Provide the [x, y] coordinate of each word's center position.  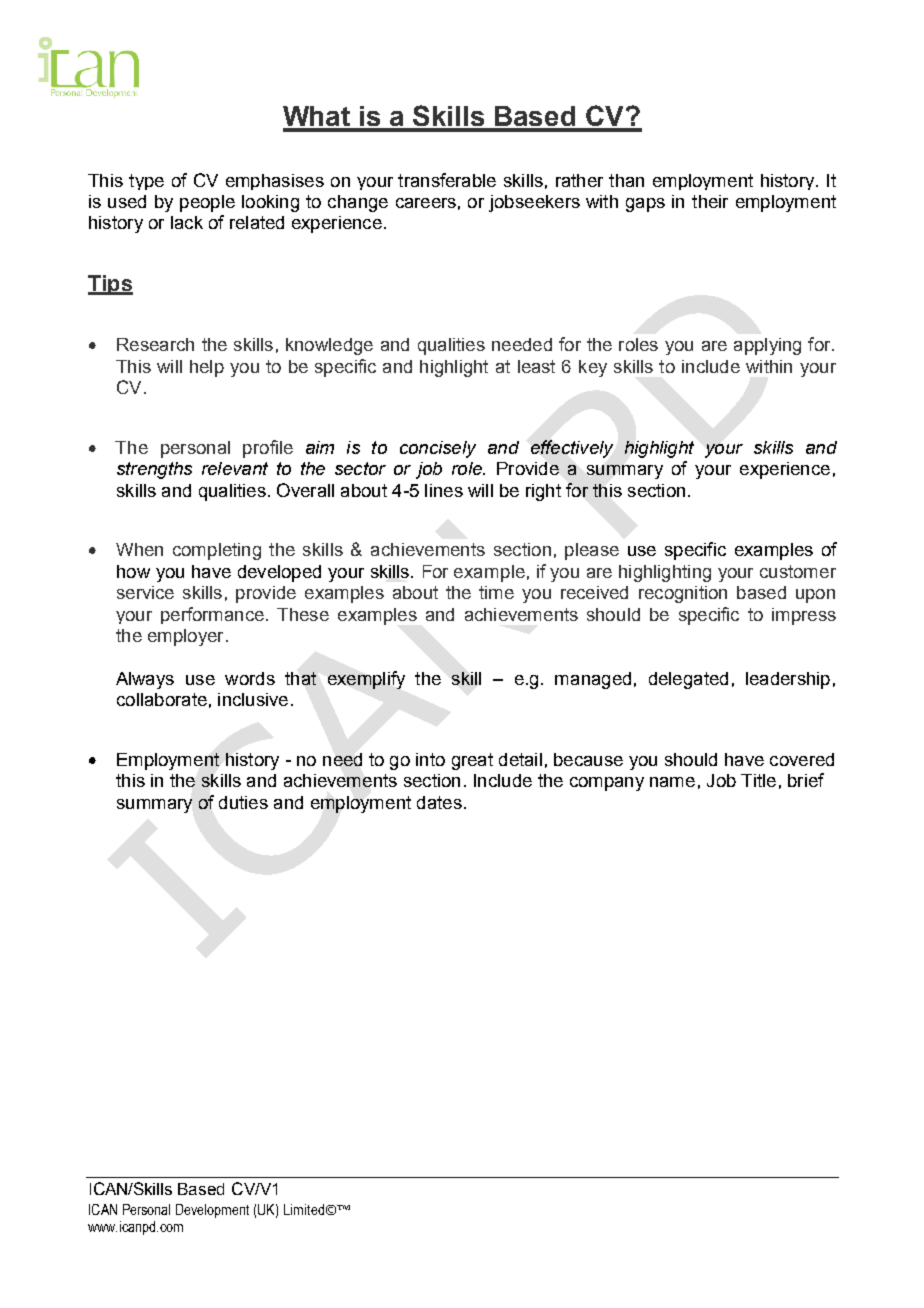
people [207, 203]
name [672, 782]
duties [243, 802]
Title [758, 780]
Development [212, 1211]
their [710, 201]
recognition [683, 594]
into [430, 759]
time [496, 592]
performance [212, 615]
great [472, 761]
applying [767, 346]
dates [439, 802]
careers [426, 203]
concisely [438, 449]
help [207, 368]
